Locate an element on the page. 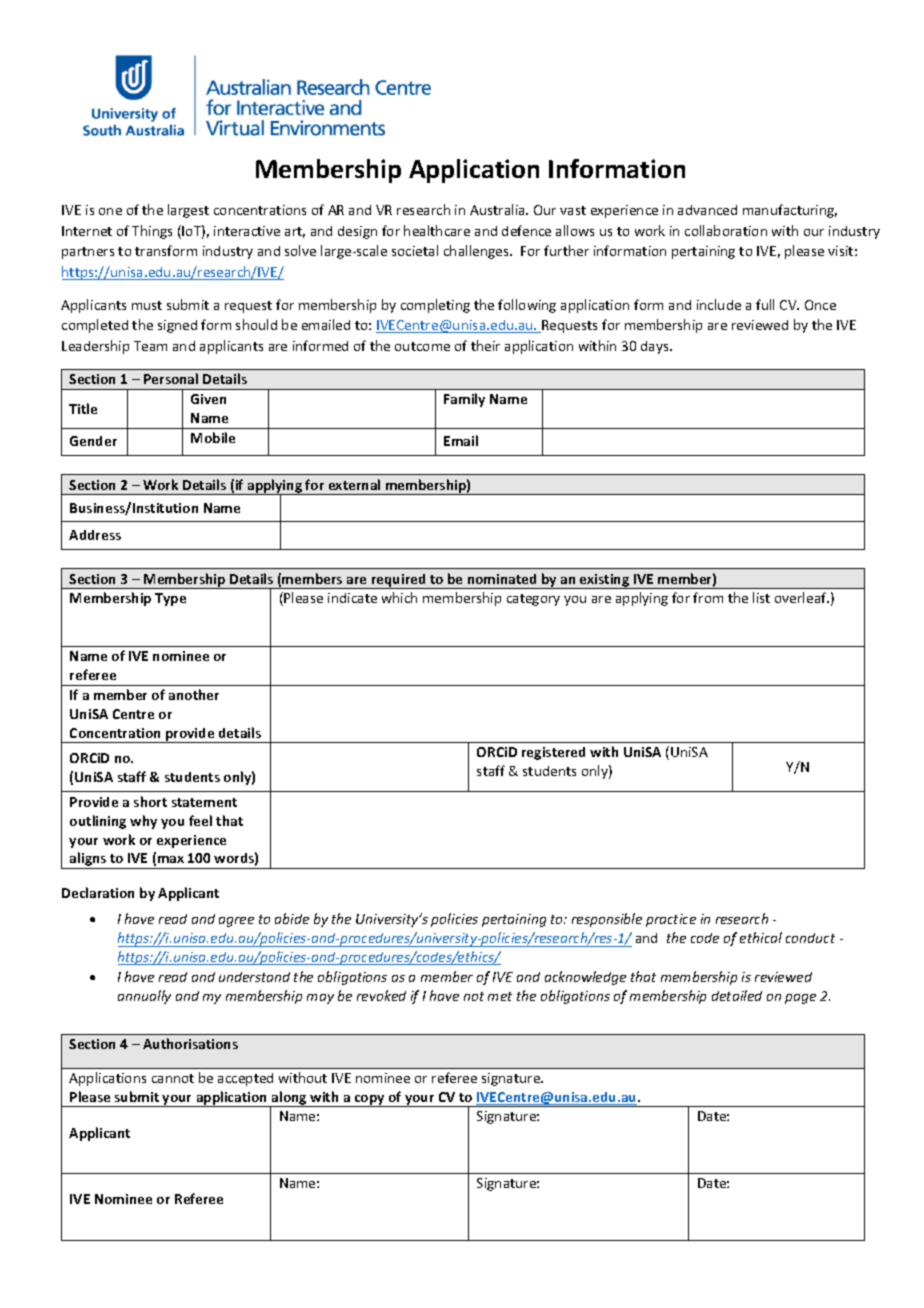 This image has height=1308, width=924. cannot is located at coordinates (173, 1078).
